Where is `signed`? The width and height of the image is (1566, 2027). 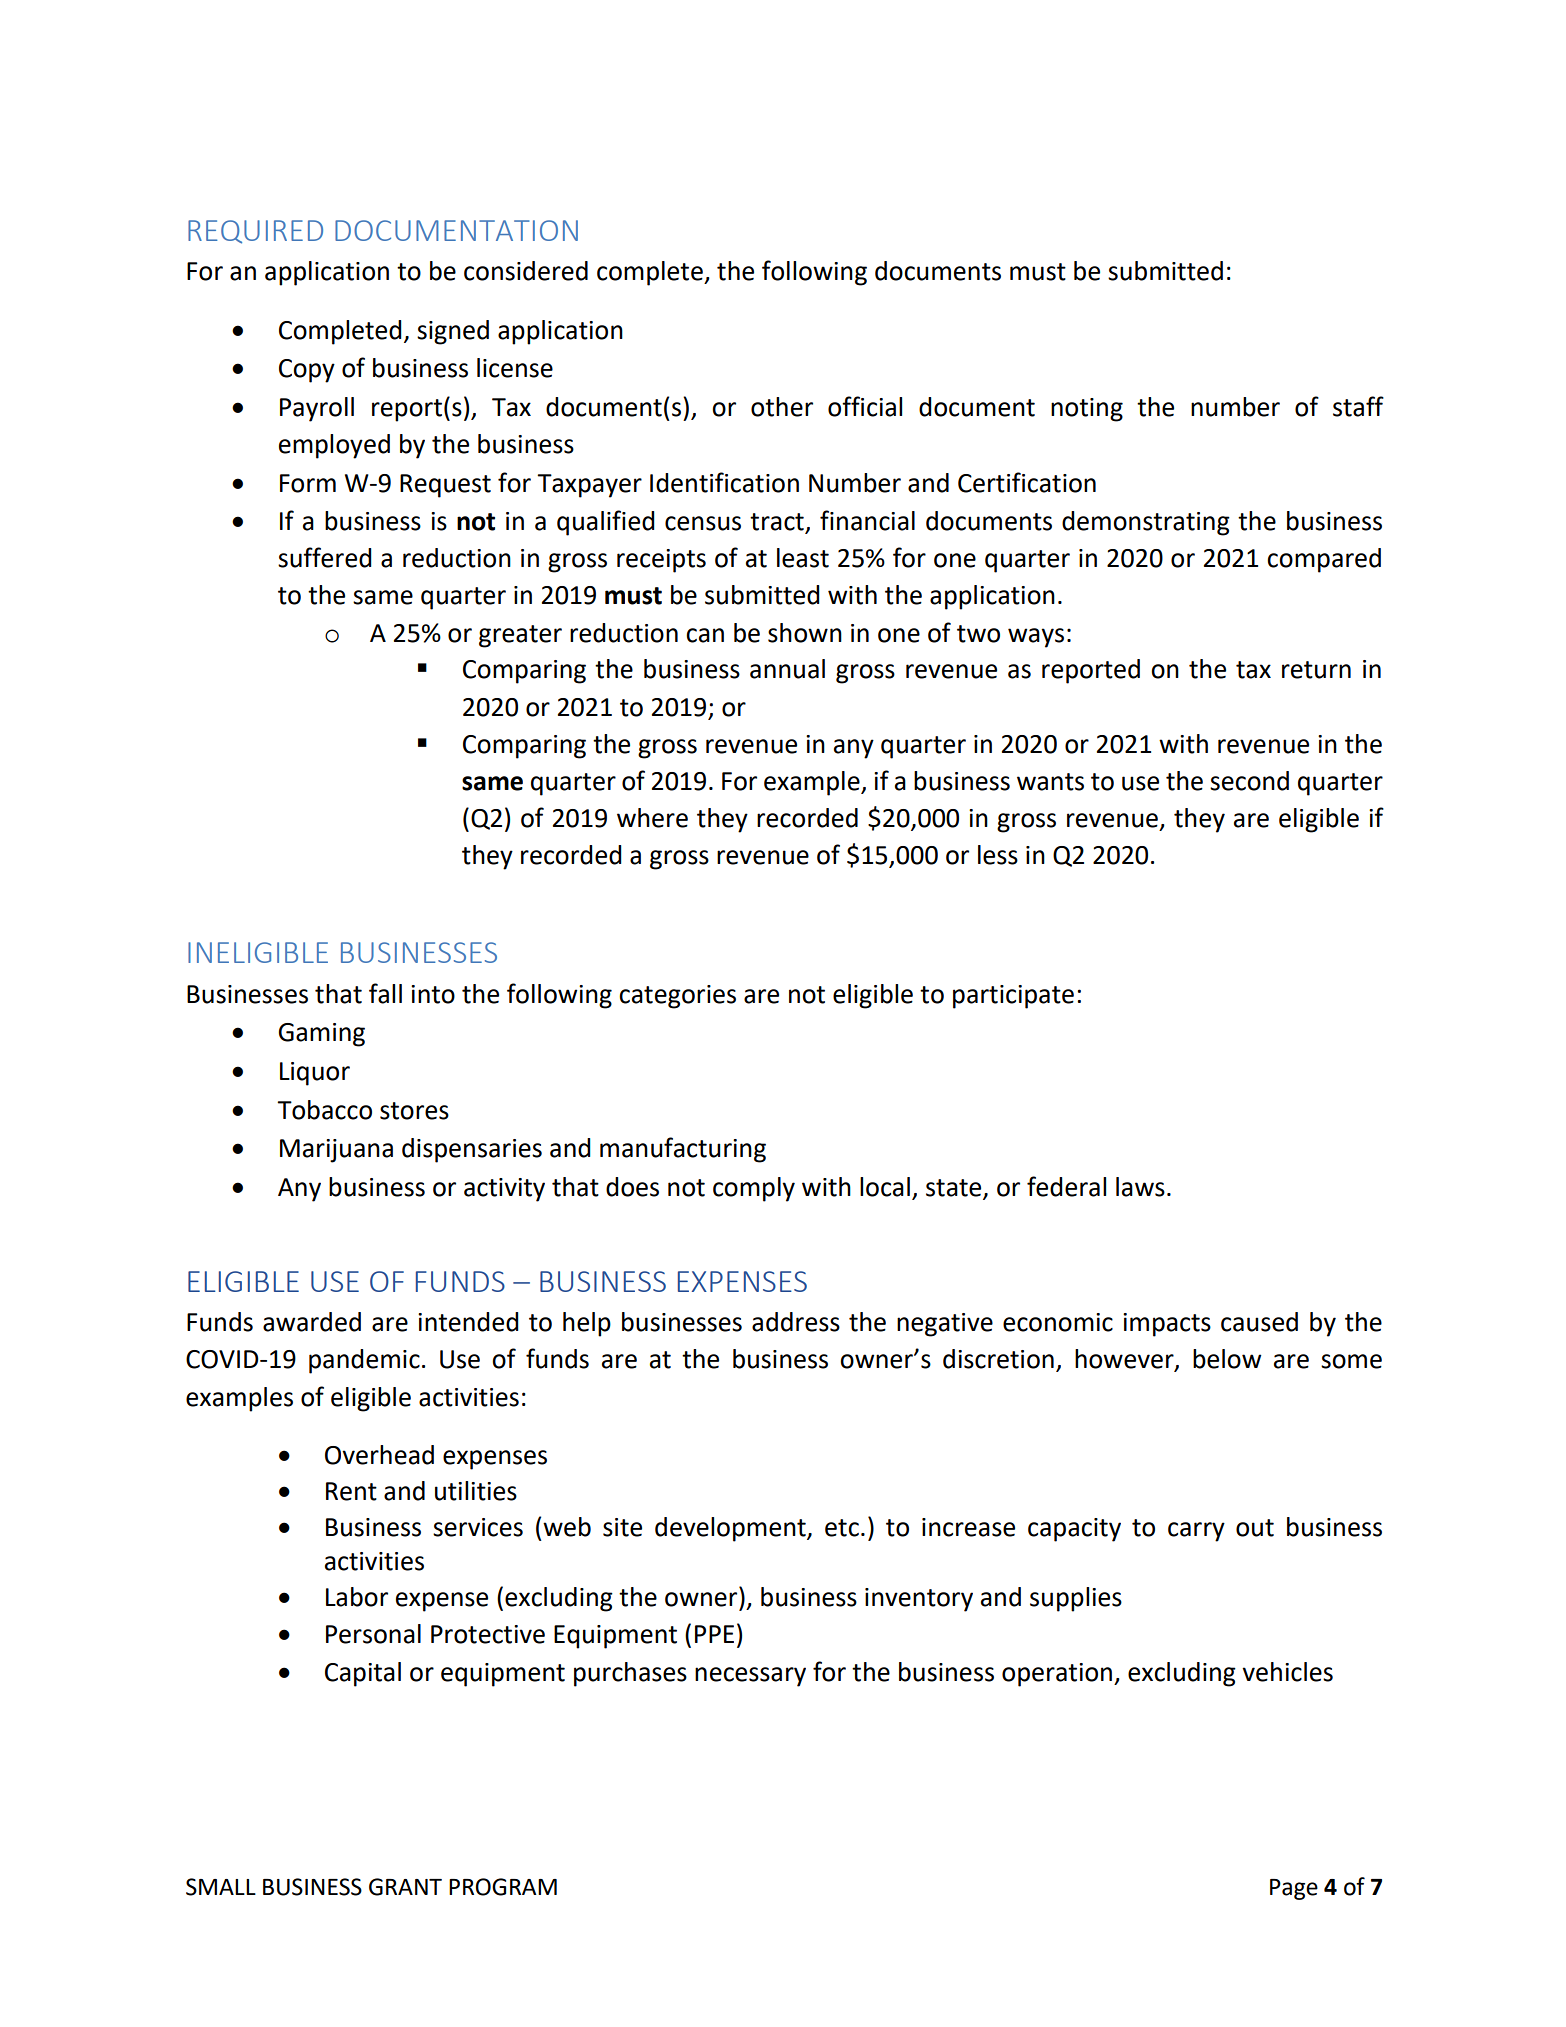 signed is located at coordinates (453, 332).
